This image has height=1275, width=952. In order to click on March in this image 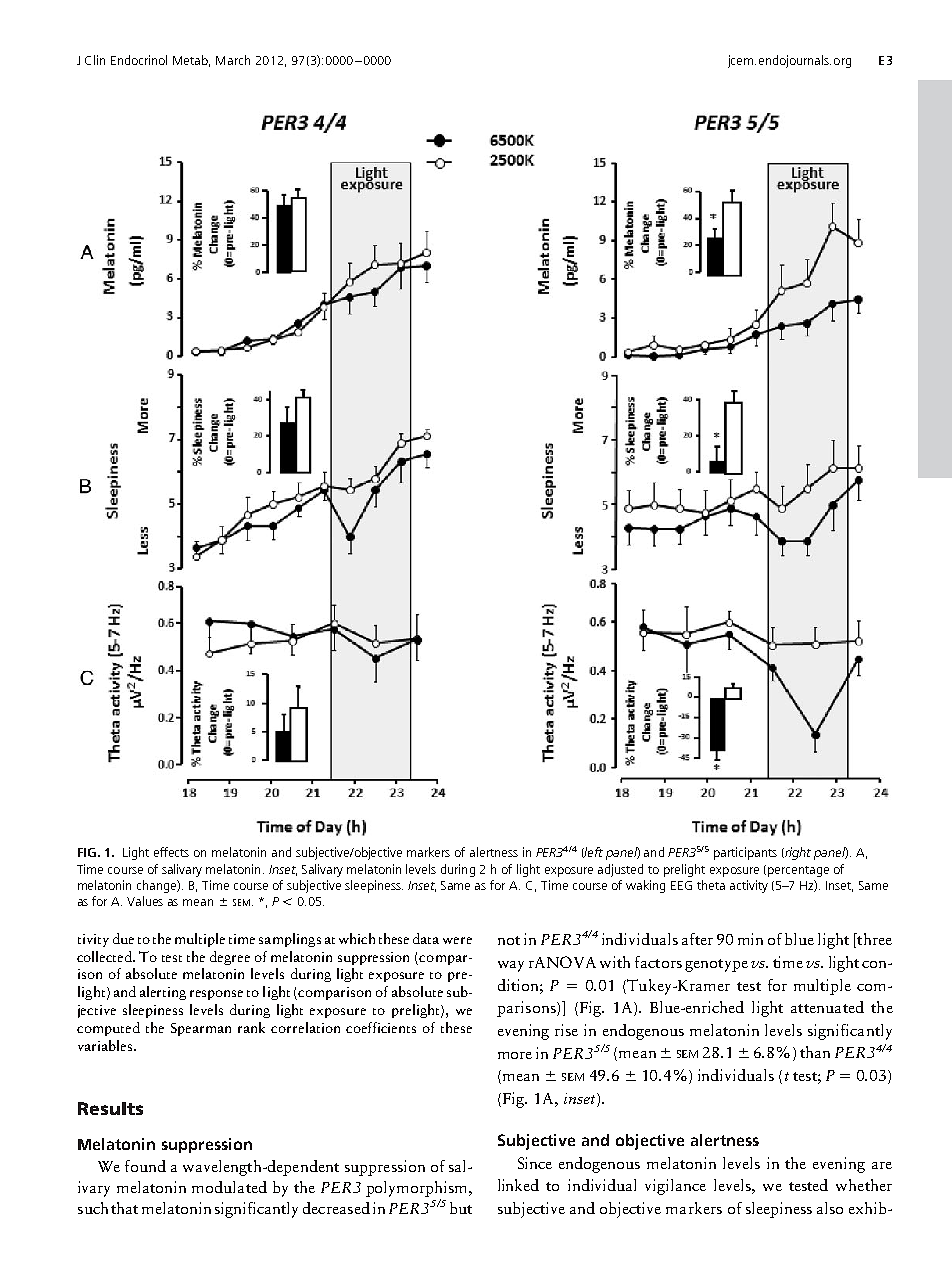, I will do `click(233, 60)`.
